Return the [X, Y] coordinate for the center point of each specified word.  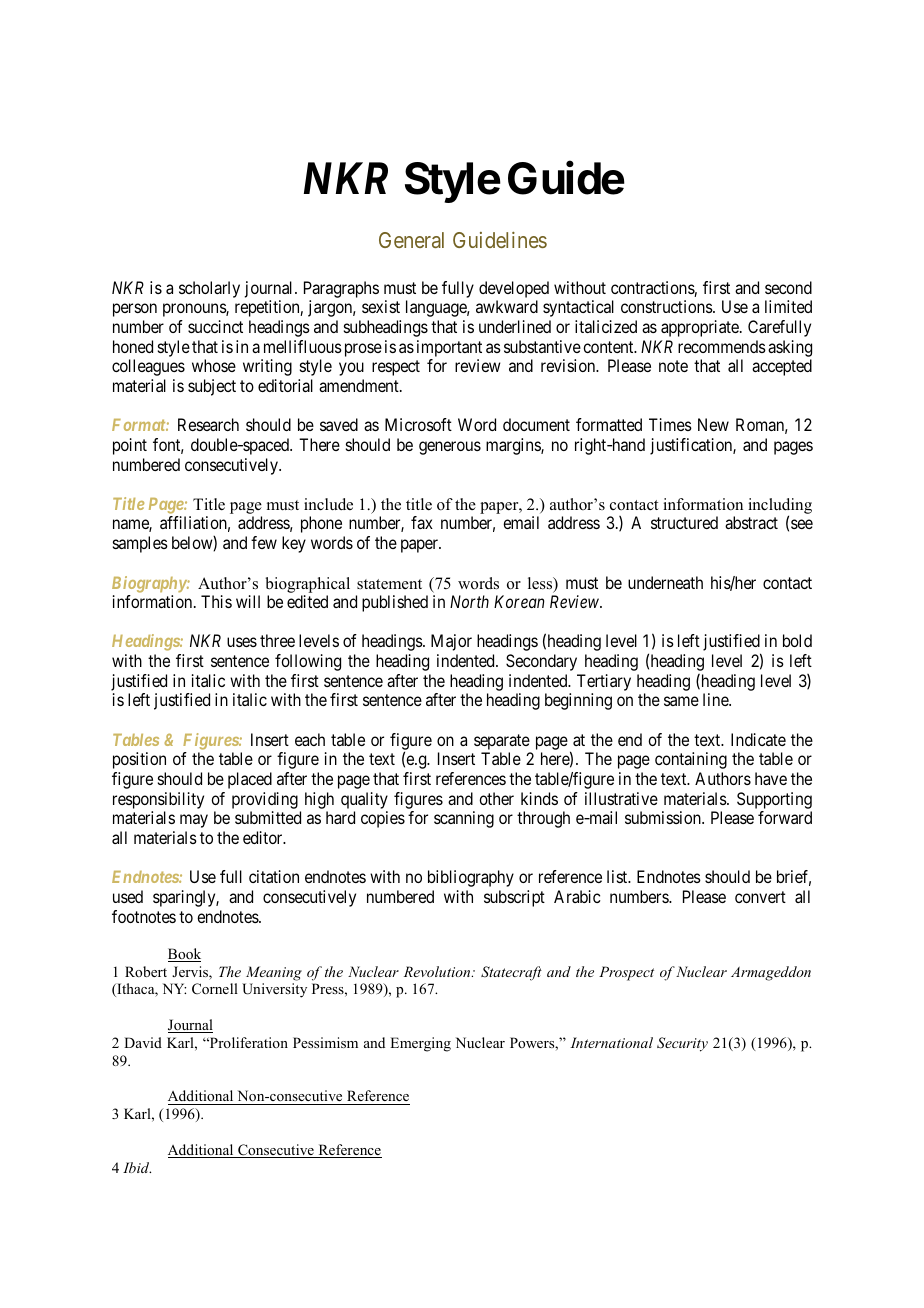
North [469, 601]
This [216, 601]
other [496, 798]
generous [450, 448]
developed [514, 289]
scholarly [209, 289]
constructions [667, 306]
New [713, 424]
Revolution [438, 971]
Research [208, 424]
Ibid [137, 1167]
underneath [665, 582]
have [771, 778]
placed [250, 780]
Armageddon [771, 973]
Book [184, 955]
